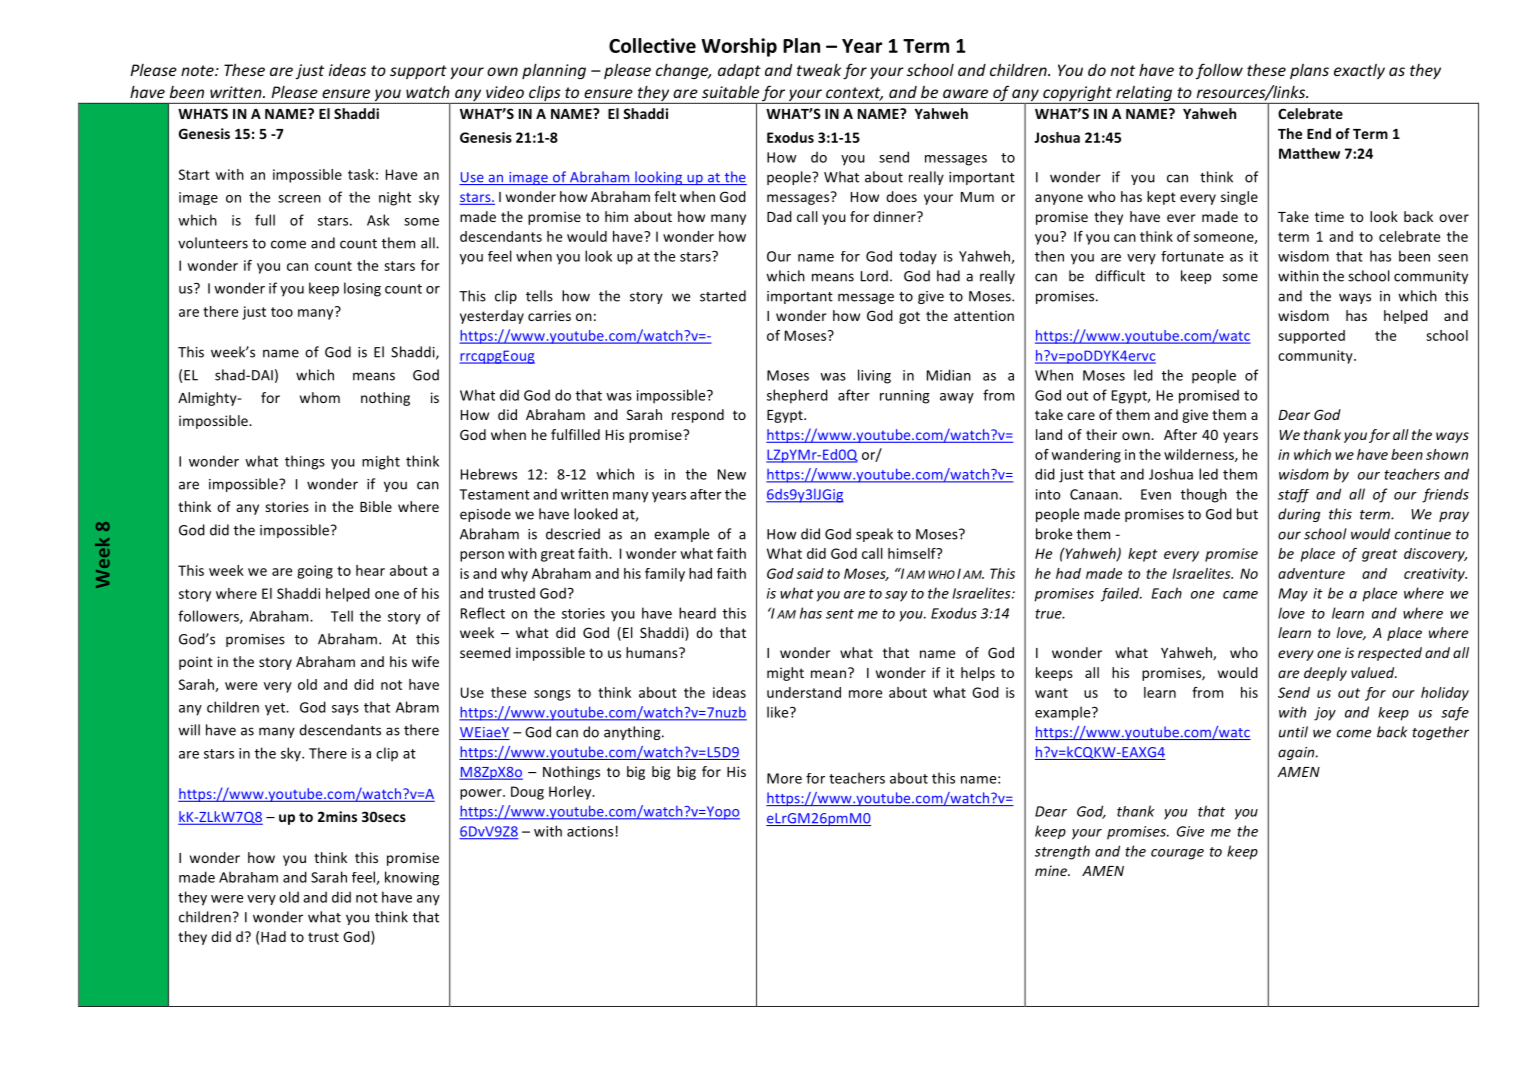 Image resolution: width=1519 pixels, height=1074 pixels. Describe the element at coordinates (819, 69) in the screenshot. I see `tweak` at that location.
